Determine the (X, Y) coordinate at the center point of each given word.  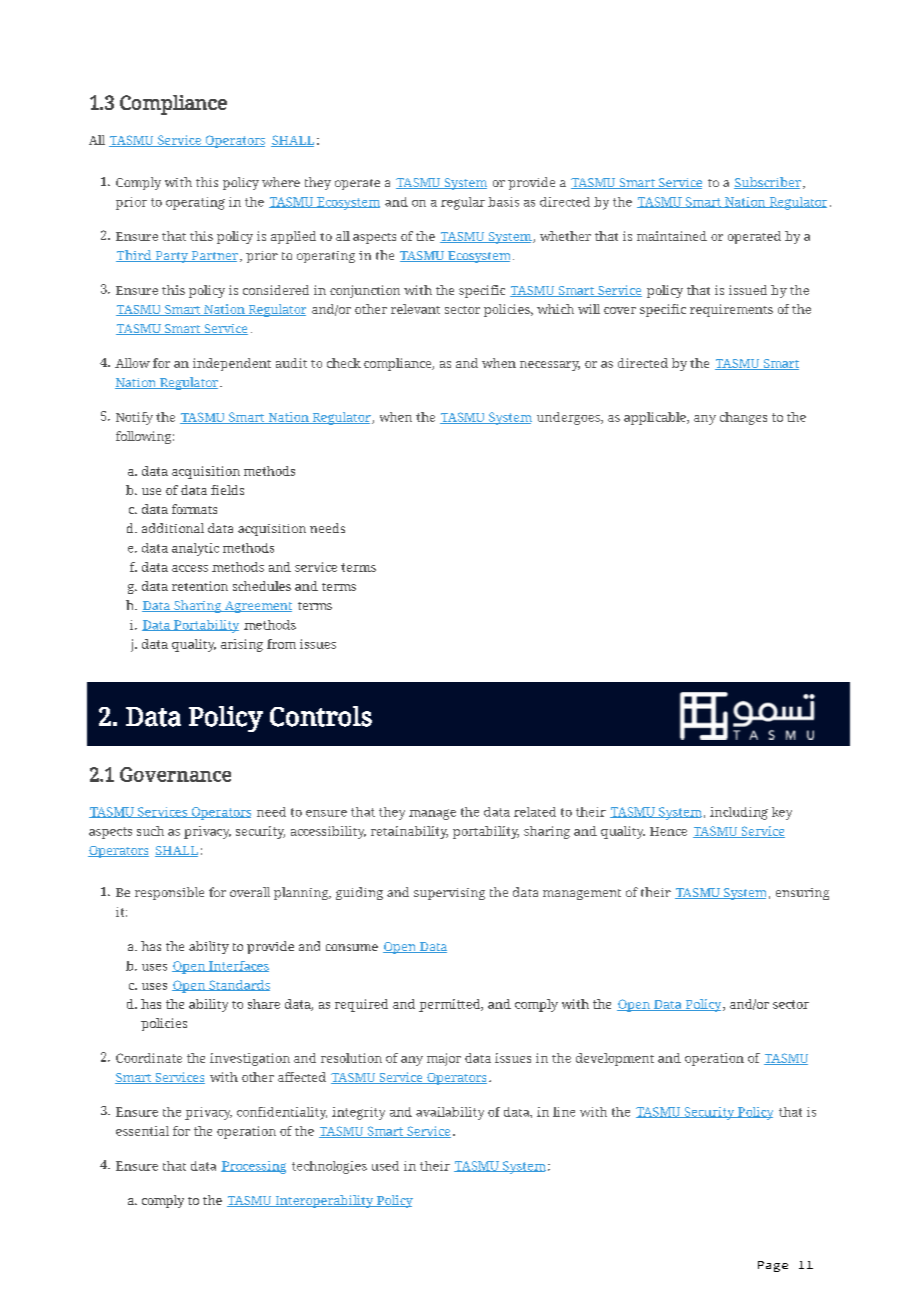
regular (463, 203)
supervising (449, 894)
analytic (195, 549)
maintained (672, 236)
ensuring (802, 894)
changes (743, 418)
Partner (213, 256)
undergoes (569, 418)
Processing (253, 1167)
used (385, 1166)
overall (250, 892)
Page (773, 1266)
